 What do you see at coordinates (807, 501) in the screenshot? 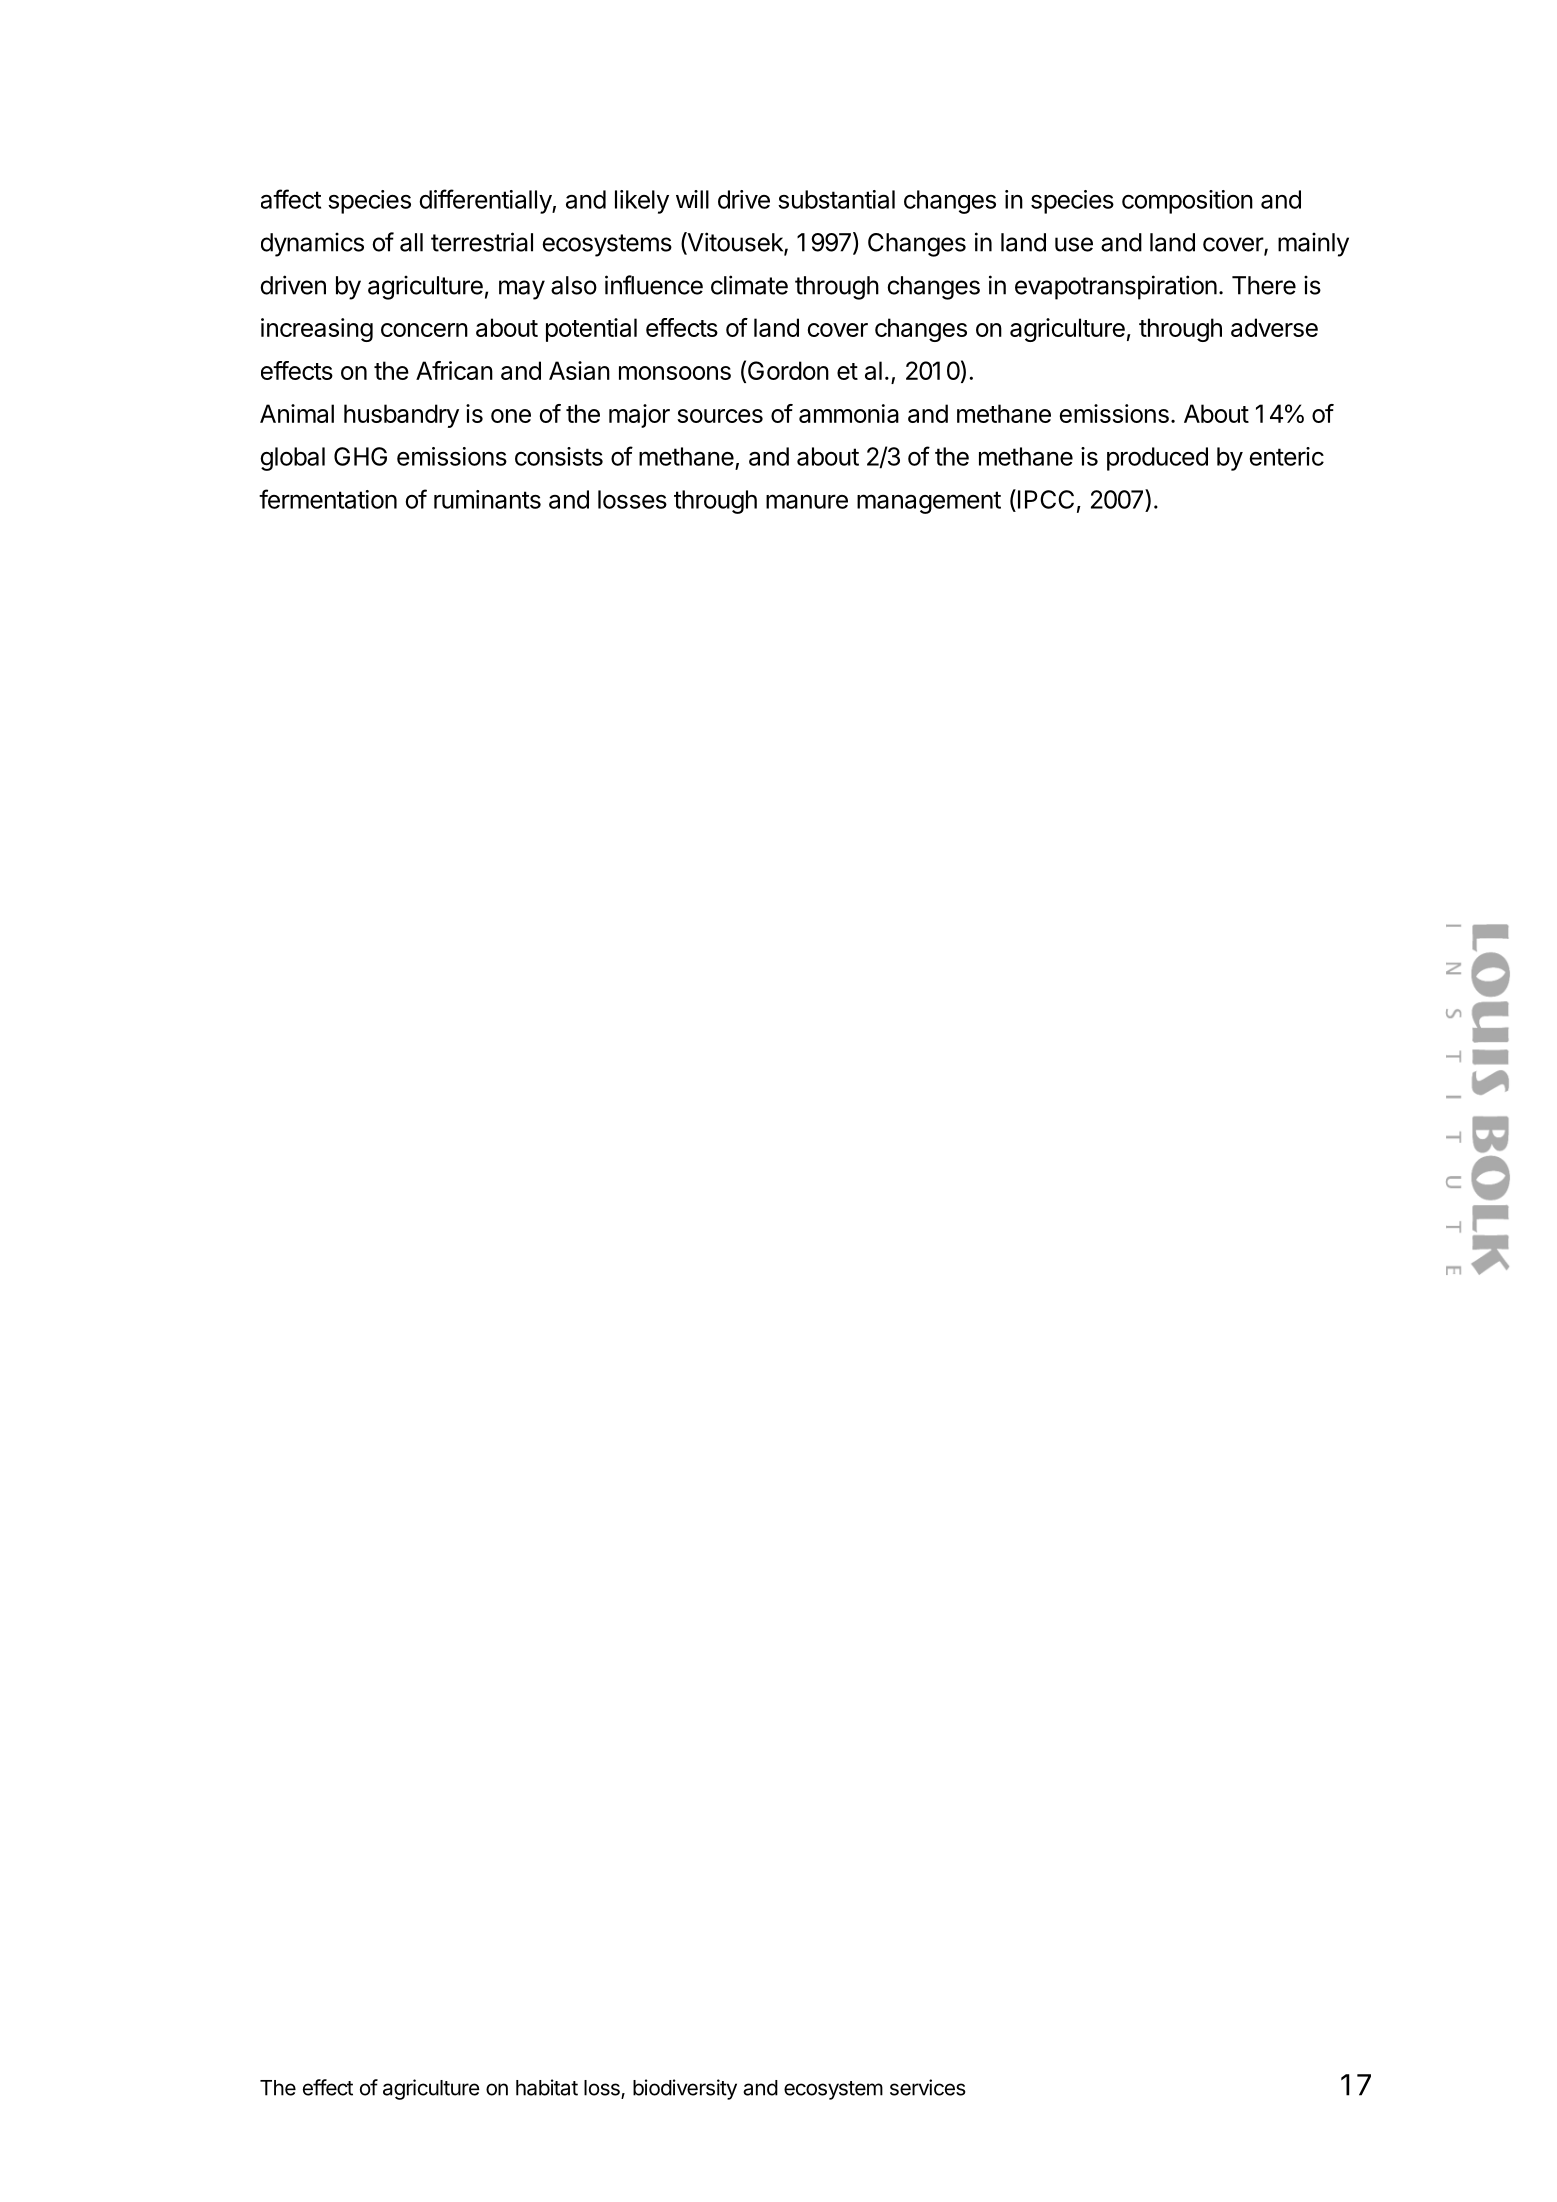
I see `manure` at bounding box center [807, 501].
